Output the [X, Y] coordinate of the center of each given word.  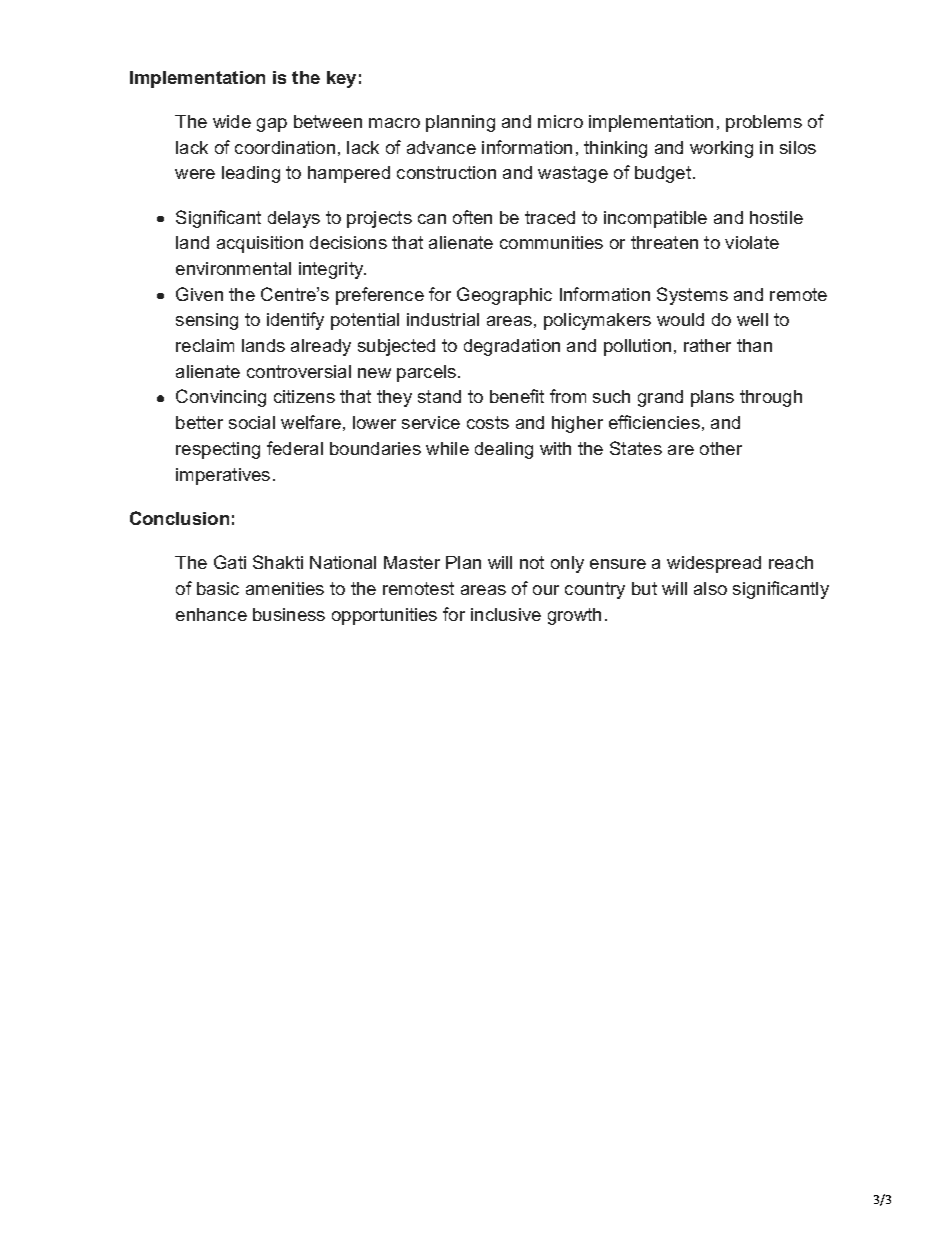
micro [560, 121]
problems [764, 123]
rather [707, 345]
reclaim [205, 345]
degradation [512, 347]
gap [272, 125]
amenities [285, 588]
